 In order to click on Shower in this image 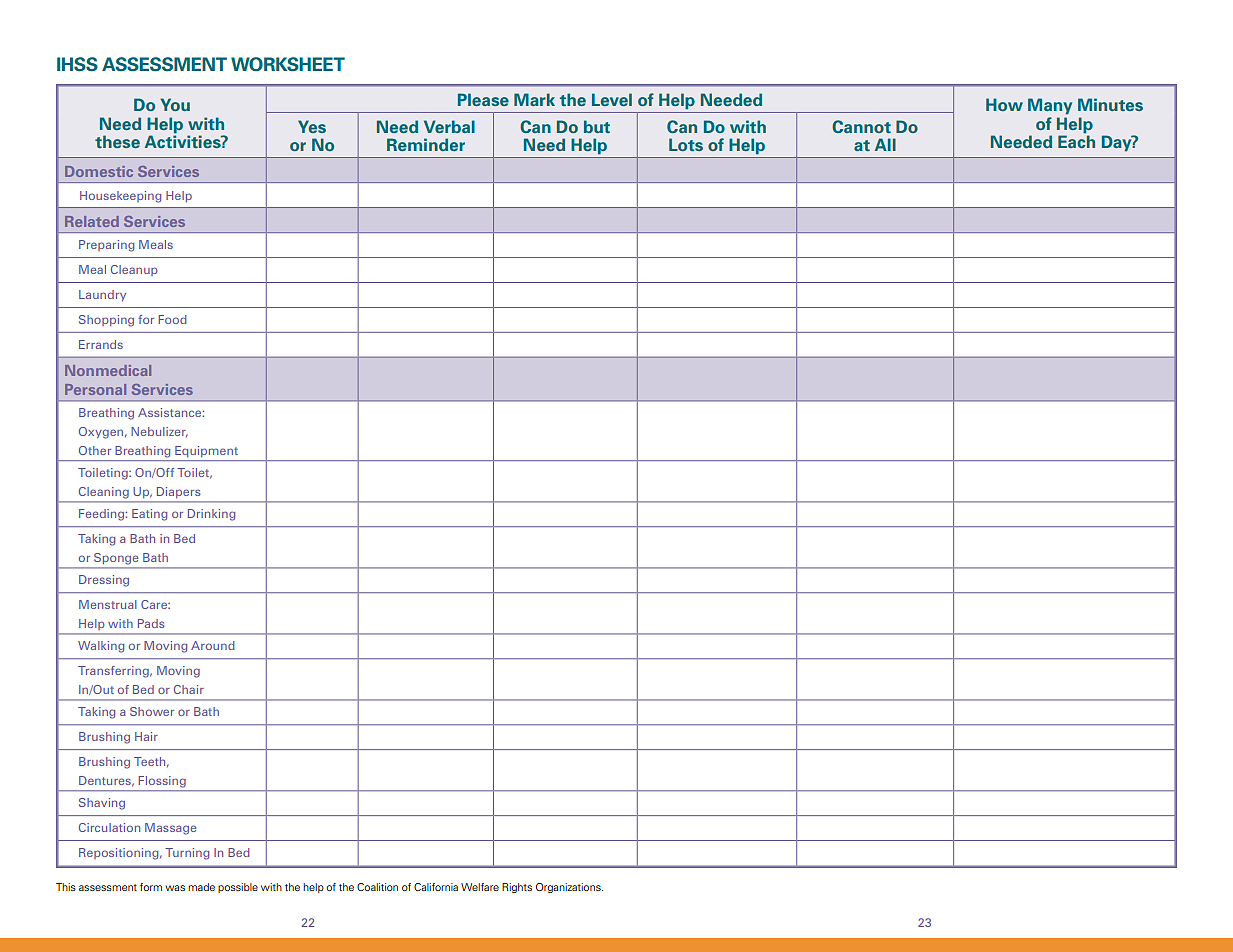, I will do `click(152, 711)`.
